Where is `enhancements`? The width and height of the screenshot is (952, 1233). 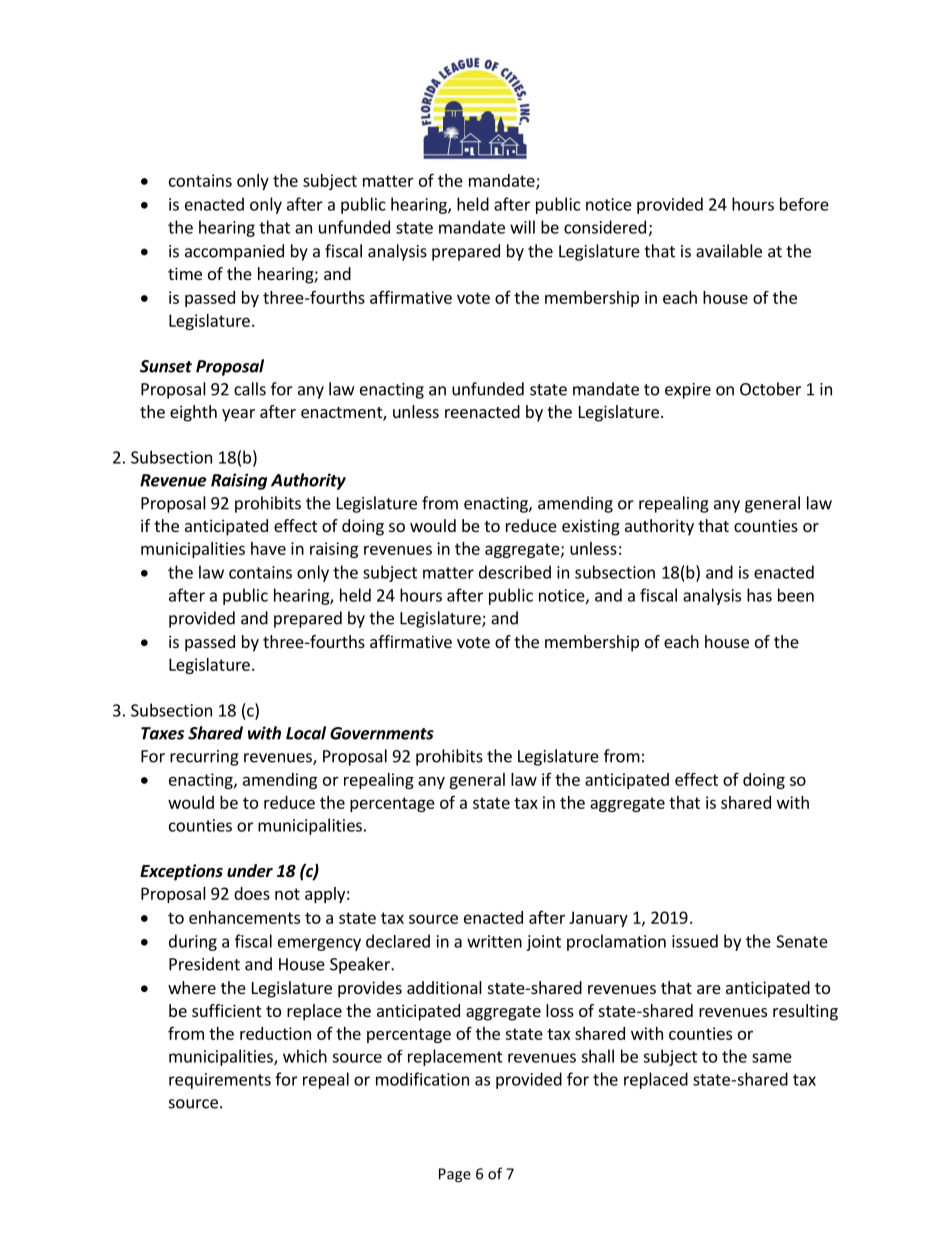
enhancements is located at coordinates (244, 917).
